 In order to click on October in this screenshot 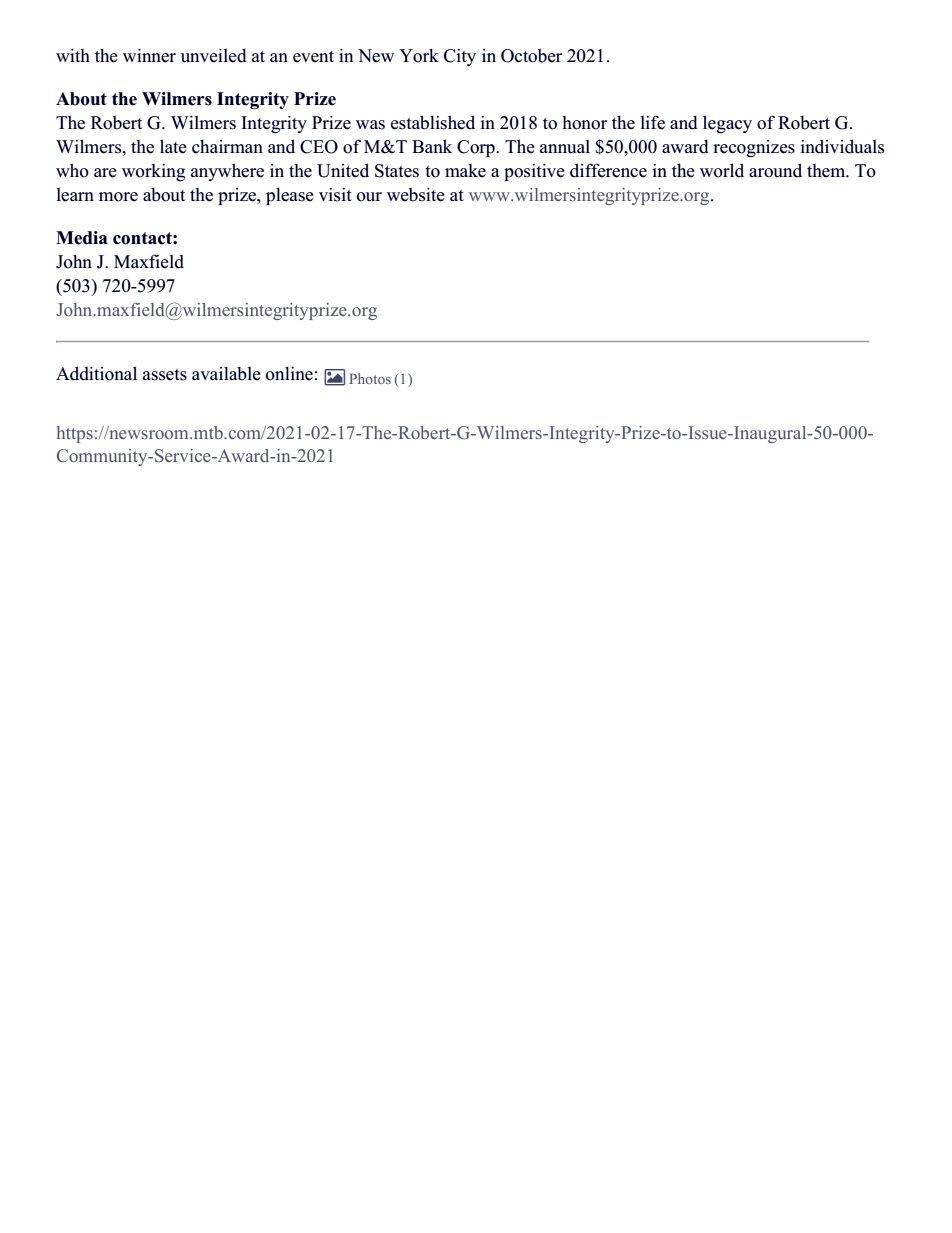, I will do `click(531, 56)`.
